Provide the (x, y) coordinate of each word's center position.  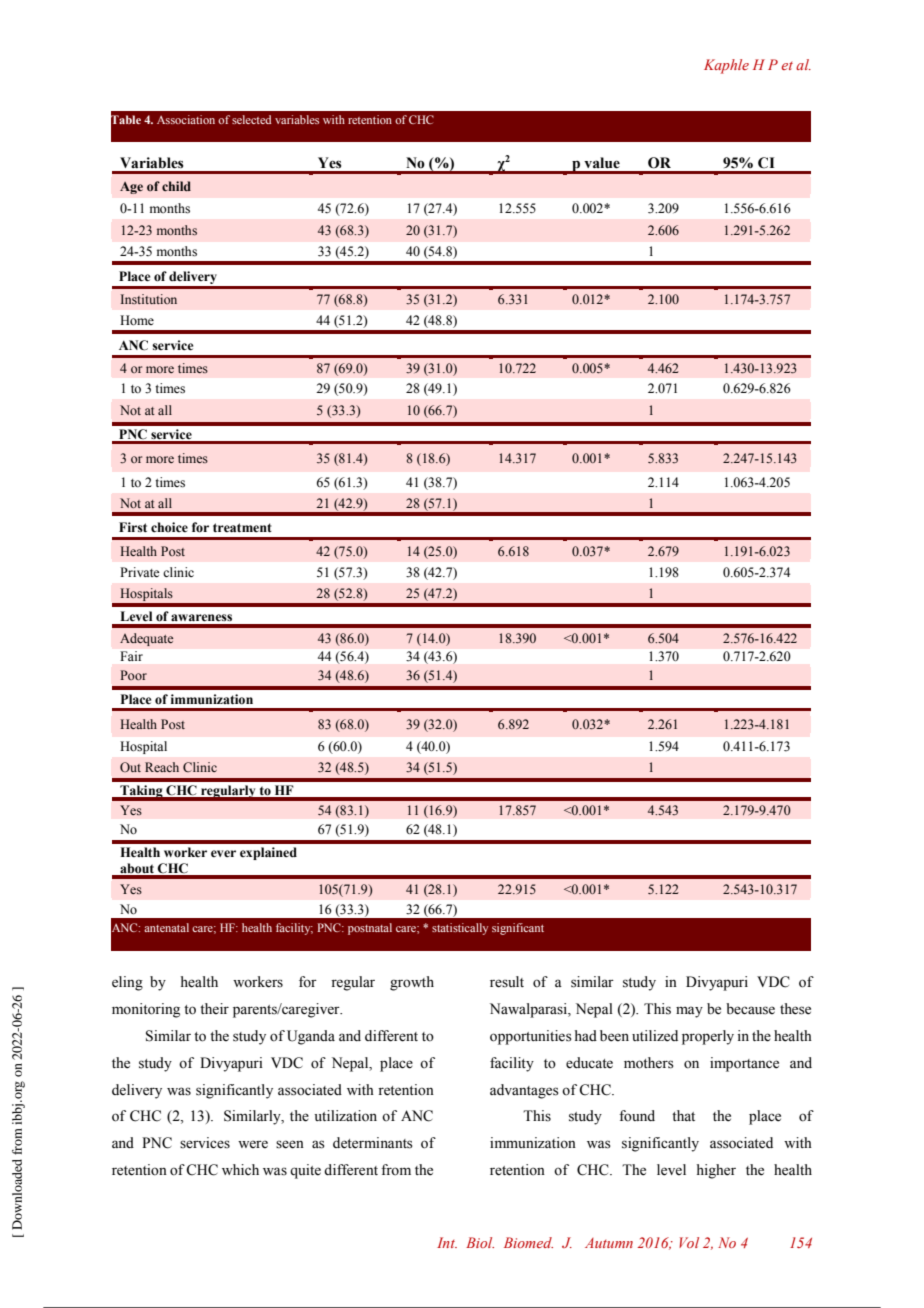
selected (251, 119)
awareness (201, 618)
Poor (133, 675)
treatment (242, 528)
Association (186, 119)
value (602, 163)
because (750, 1009)
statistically (460, 929)
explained (268, 853)
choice (169, 527)
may (689, 1012)
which (240, 1169)
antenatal (166, 927)
